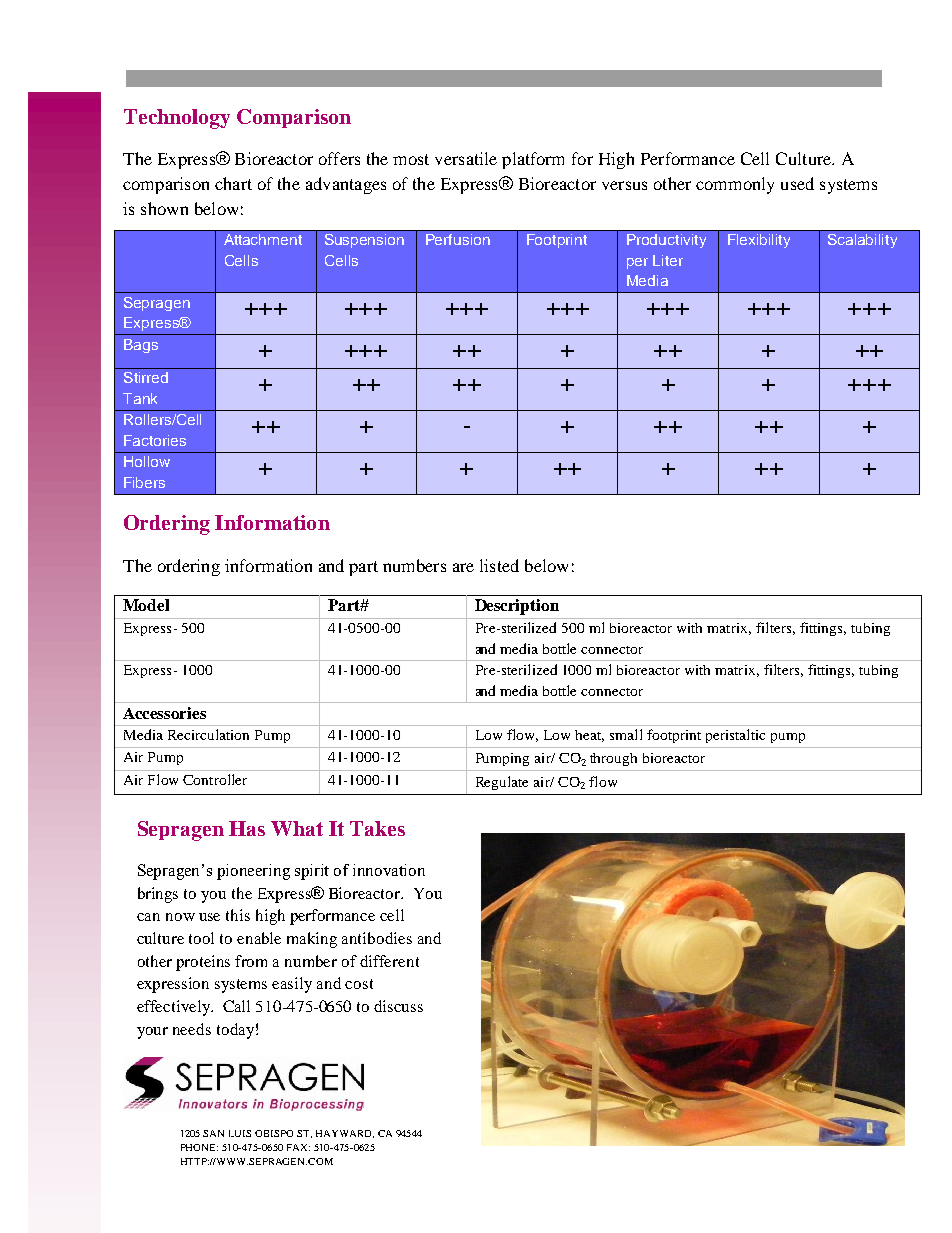  I want to click on versatile, so click(466, 158).
